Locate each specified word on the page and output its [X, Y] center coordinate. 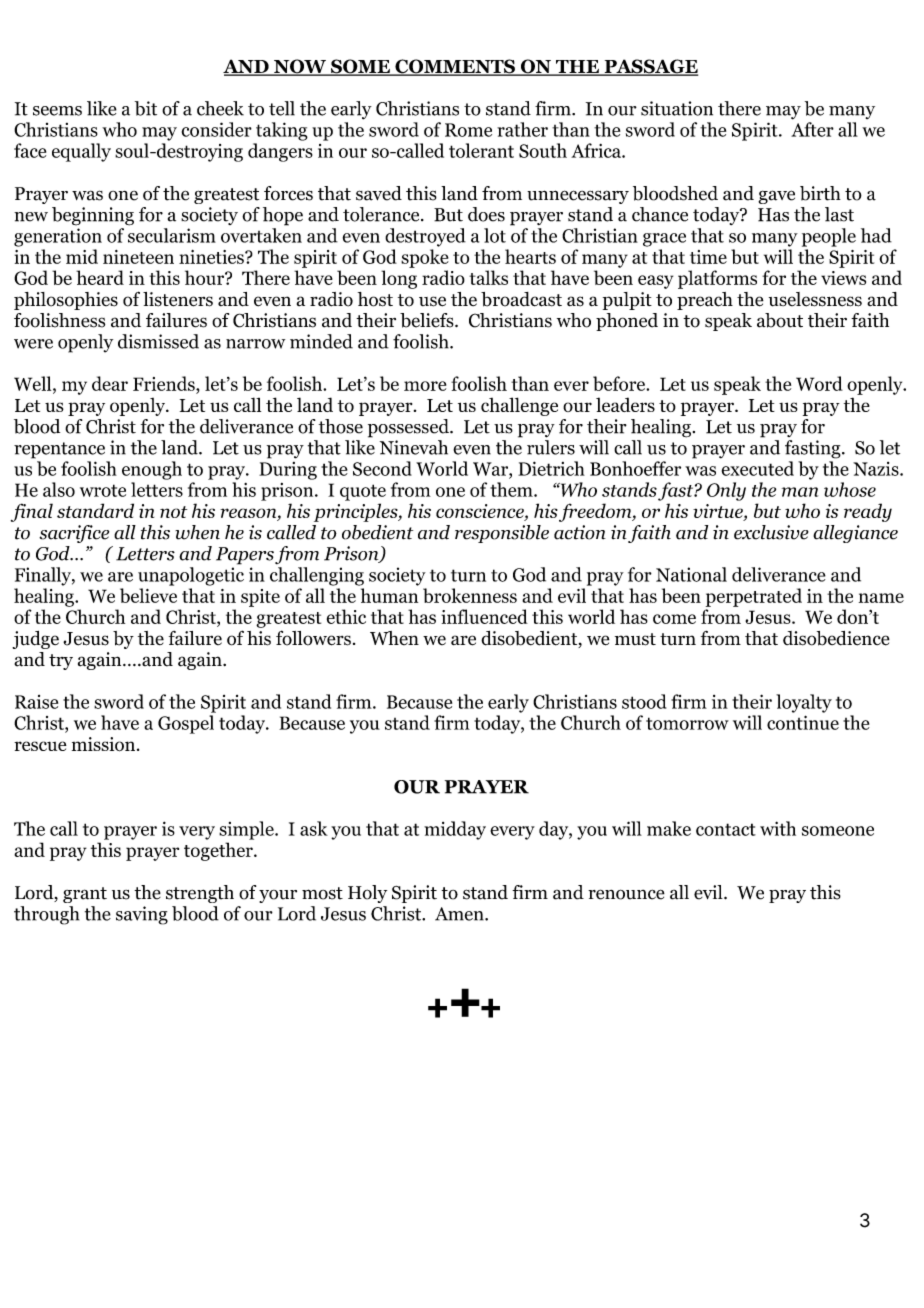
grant [85, 895]
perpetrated [754, 597]
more [425, 386]
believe [148, 595]
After [812, 129]
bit [146, 108]
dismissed [158, 341]
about [780, 320]
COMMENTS [455, 67]
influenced [484, 616]
